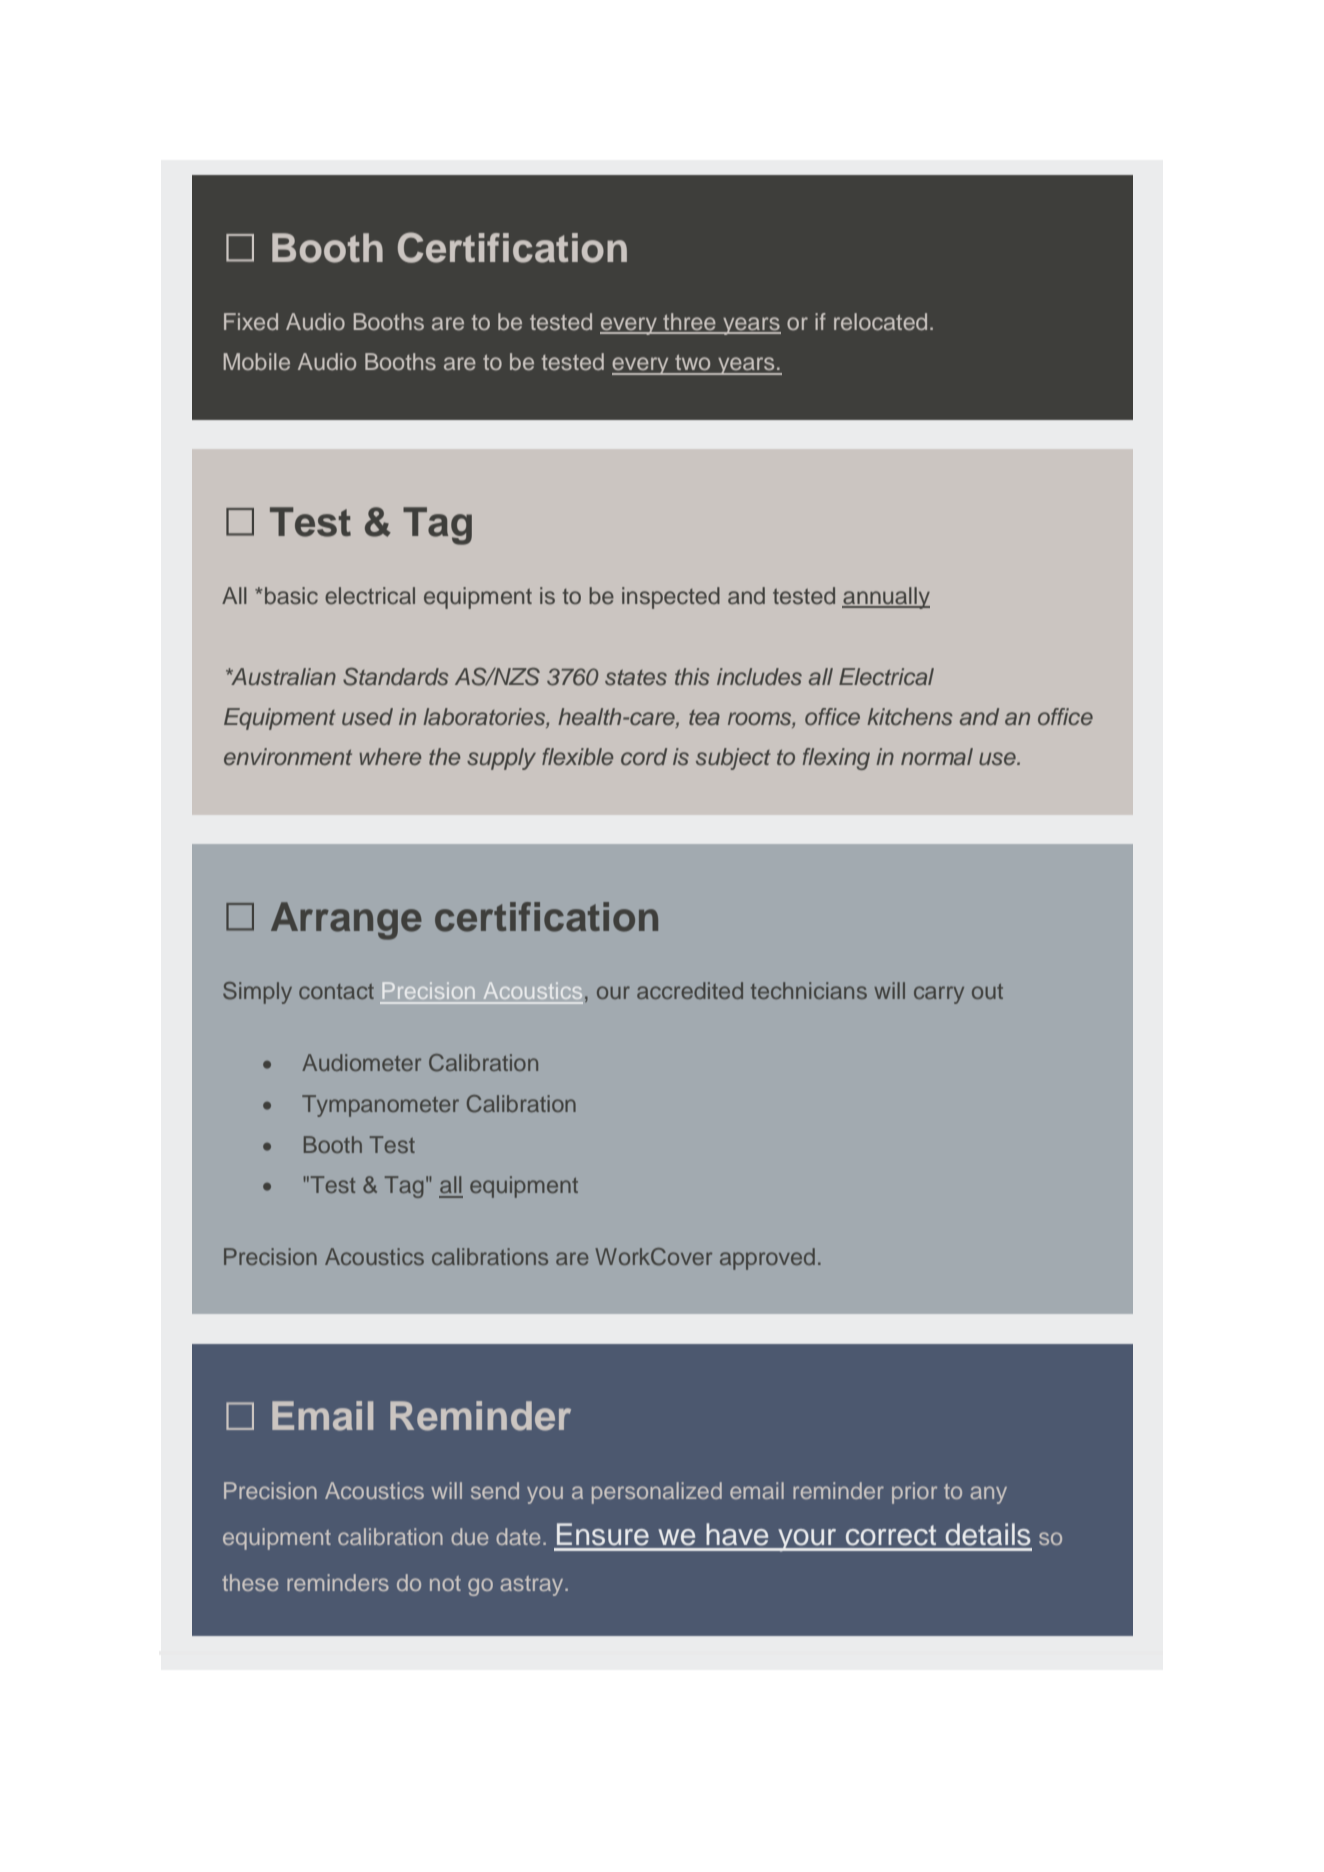  Describe the element at coordinates (657, 1493) in the image. I see `personalized` at that location.
